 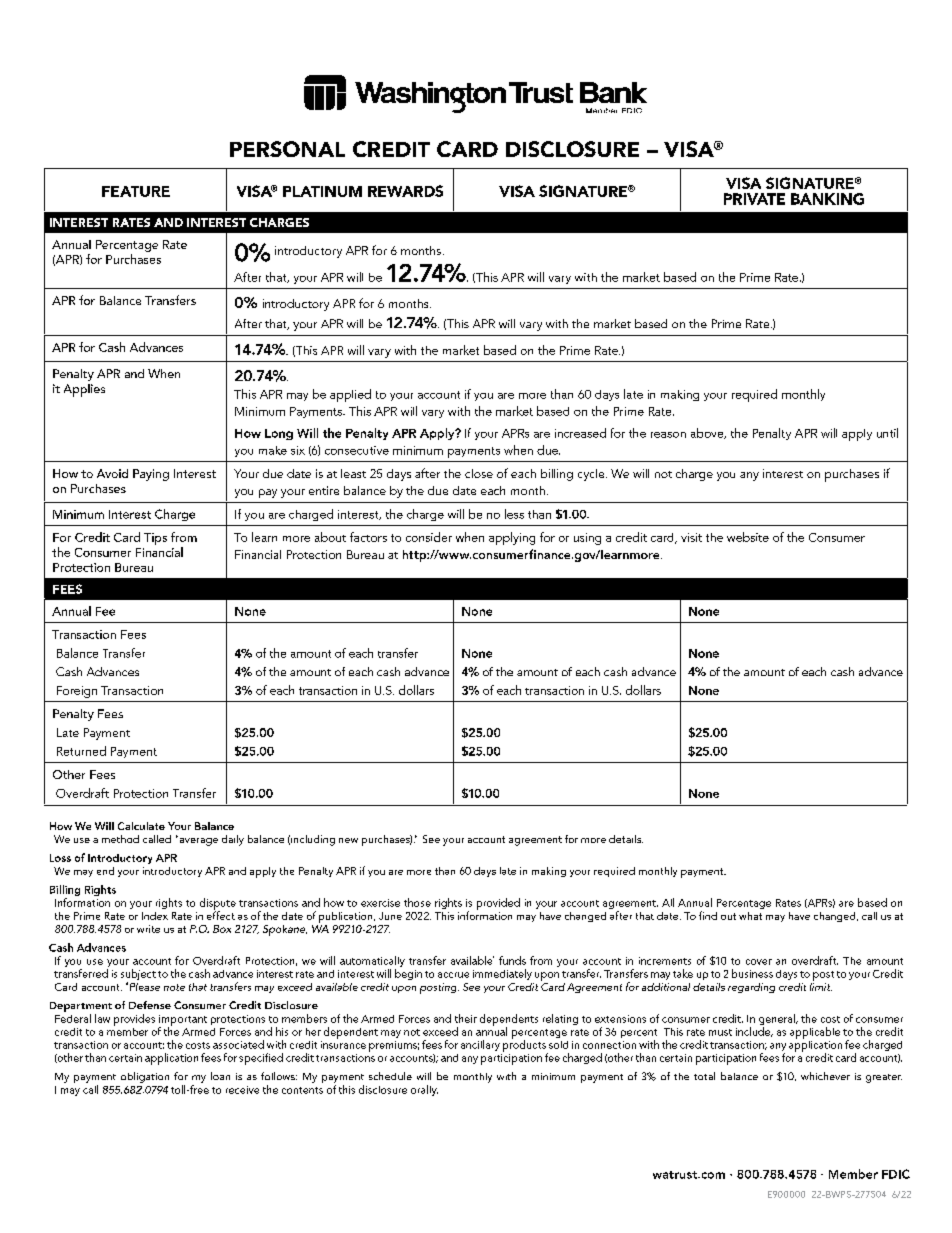 What do you see at coordinates (151, 475) in the screenshot?
I see `Paying` at bounding box center [151, 475].
